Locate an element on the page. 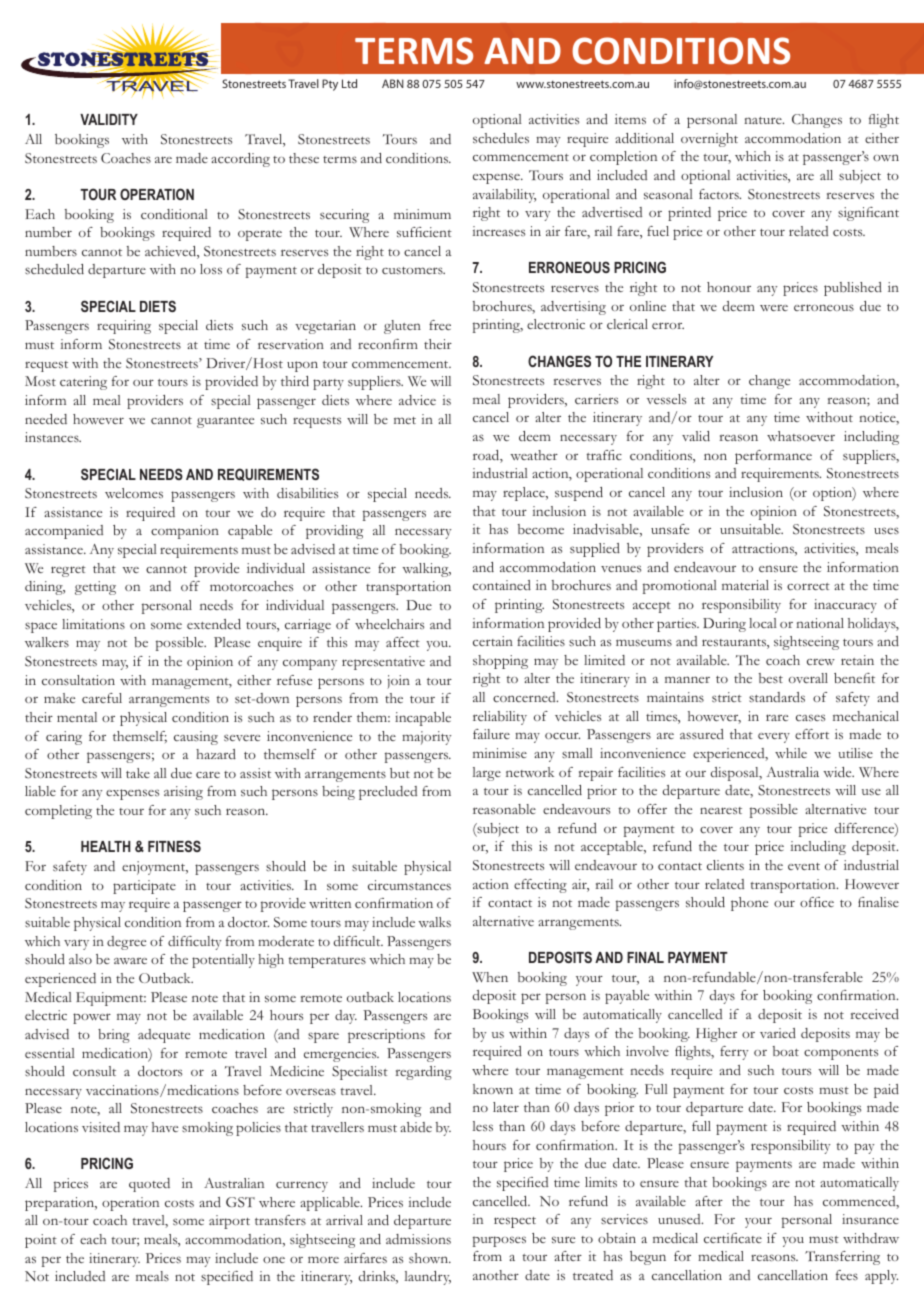 This image has height=1308, width=924. certificate is located at coordinates (733, 1238).
